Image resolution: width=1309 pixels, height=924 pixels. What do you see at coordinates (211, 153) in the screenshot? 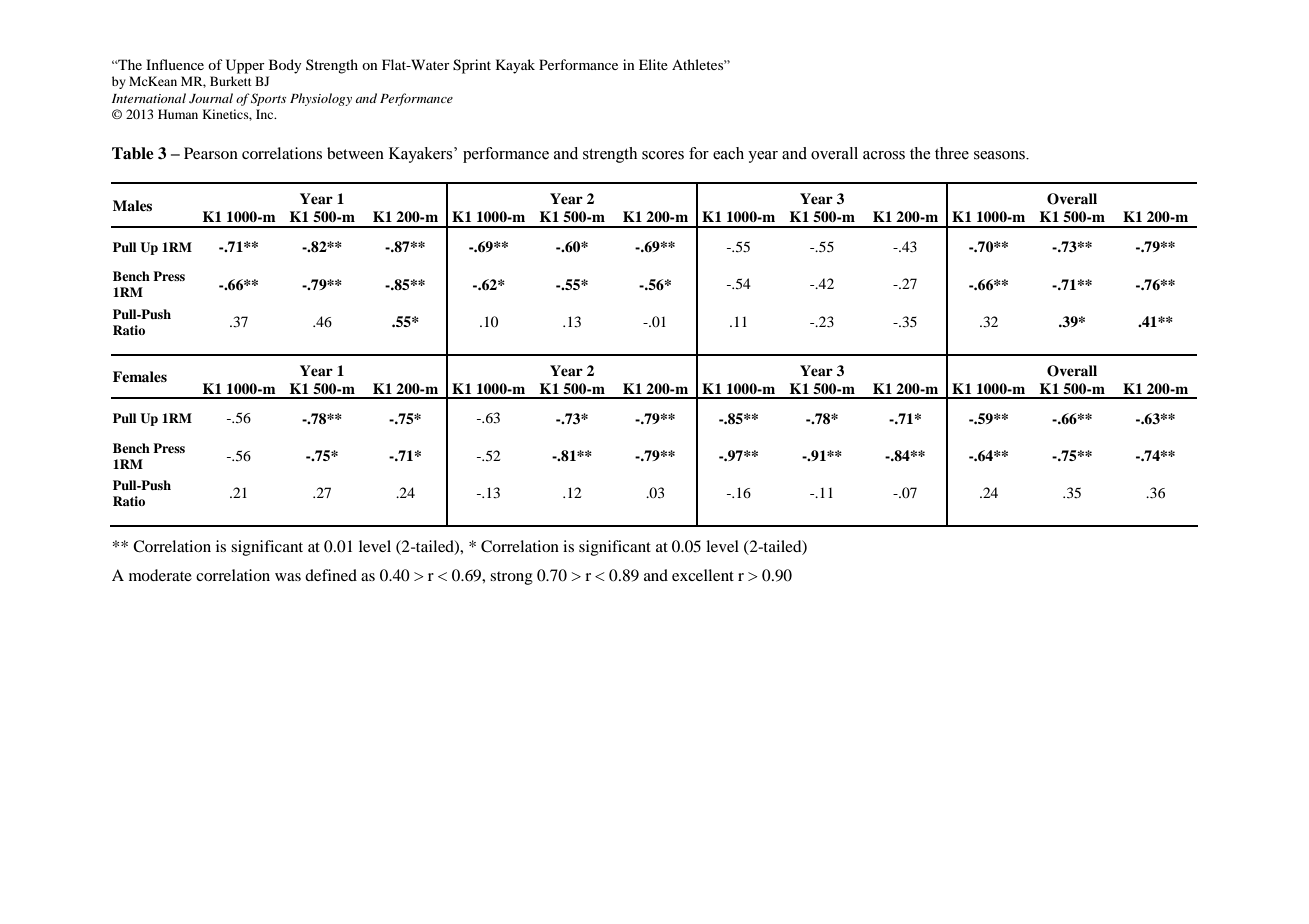
I see `Pearson` at bounding box center [211, 153].
